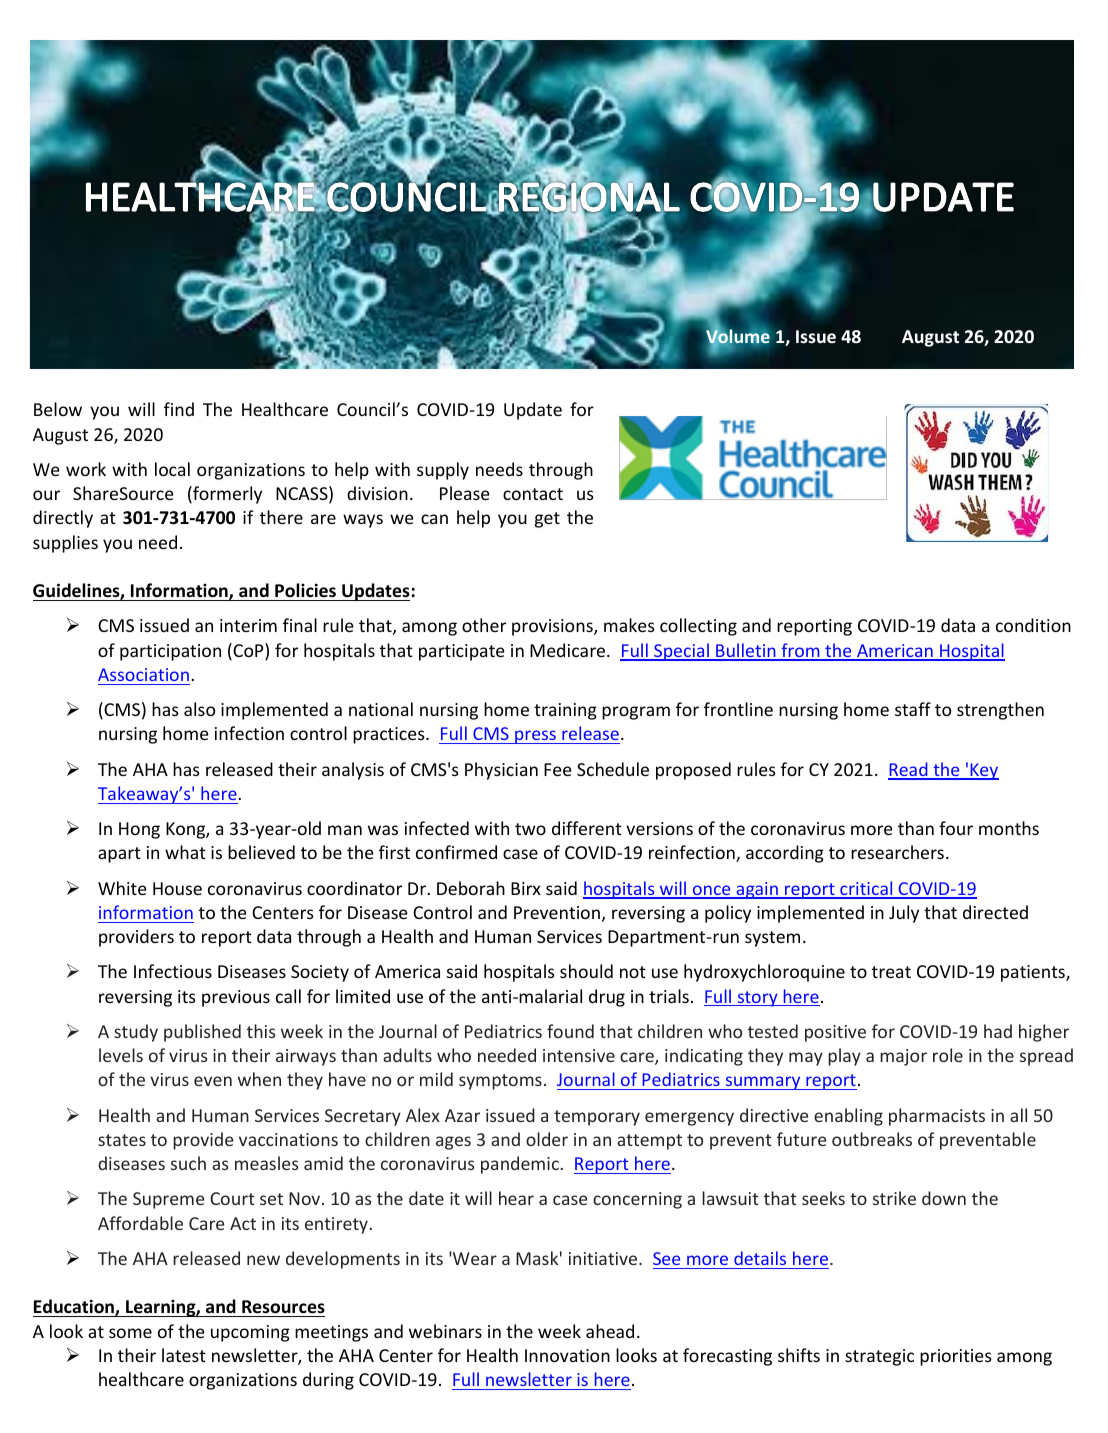  What do you see at coordinates (897, 852) in the screenshot?
I see `researchers` at bounding box center [897, 852].
